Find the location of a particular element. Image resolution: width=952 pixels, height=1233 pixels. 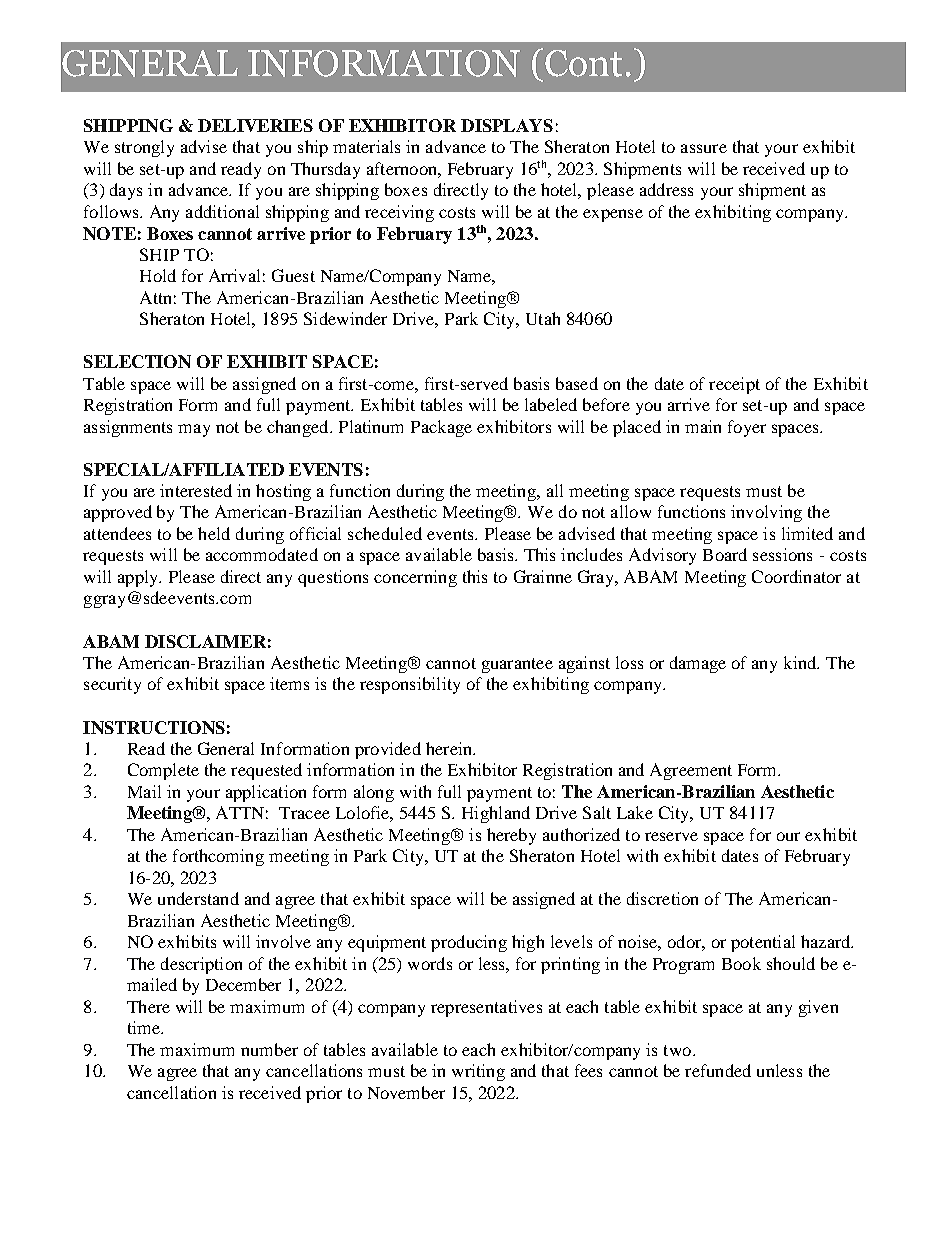

refunded is located at coordinates (718, 1070).
